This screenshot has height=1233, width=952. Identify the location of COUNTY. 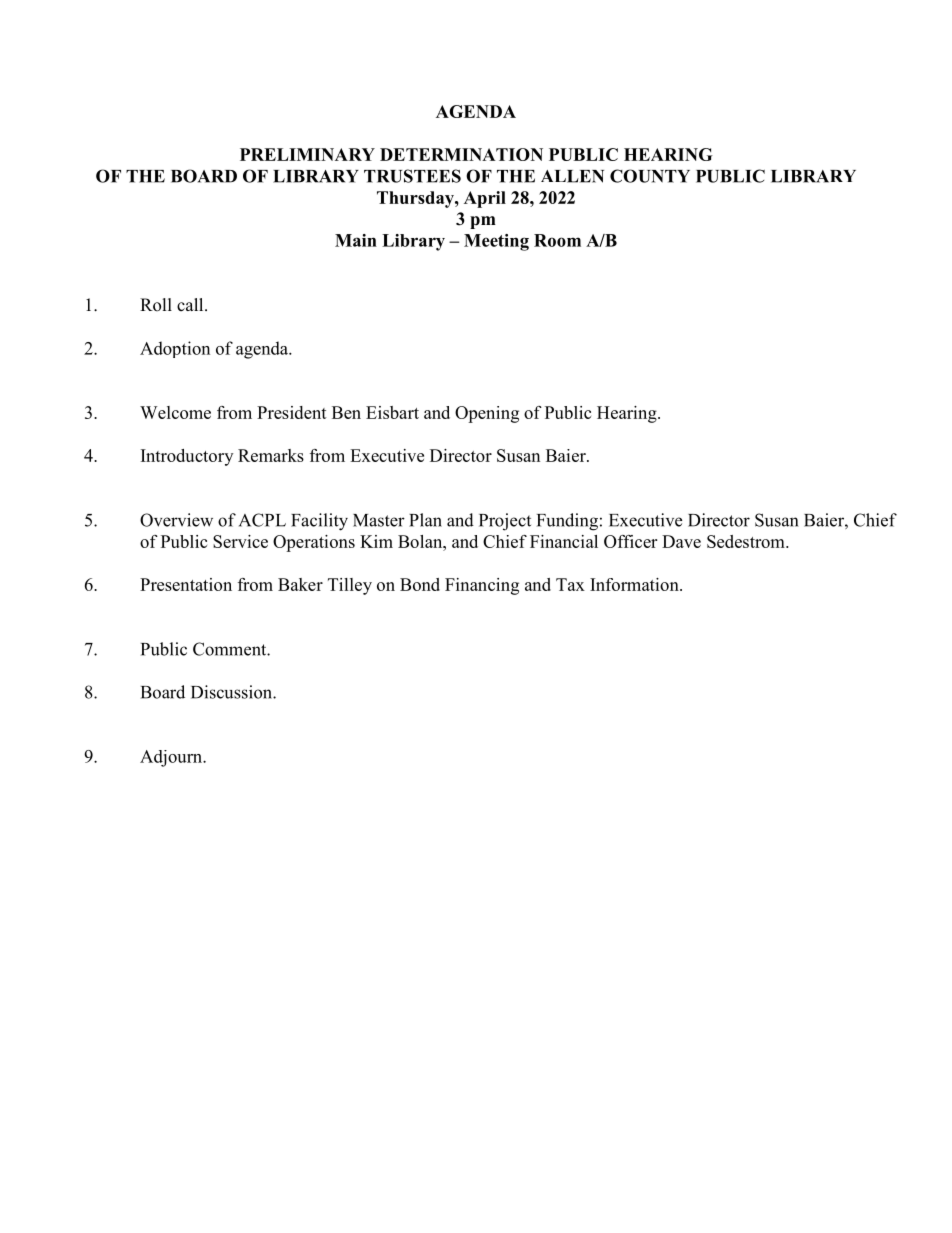
(650, 176).
